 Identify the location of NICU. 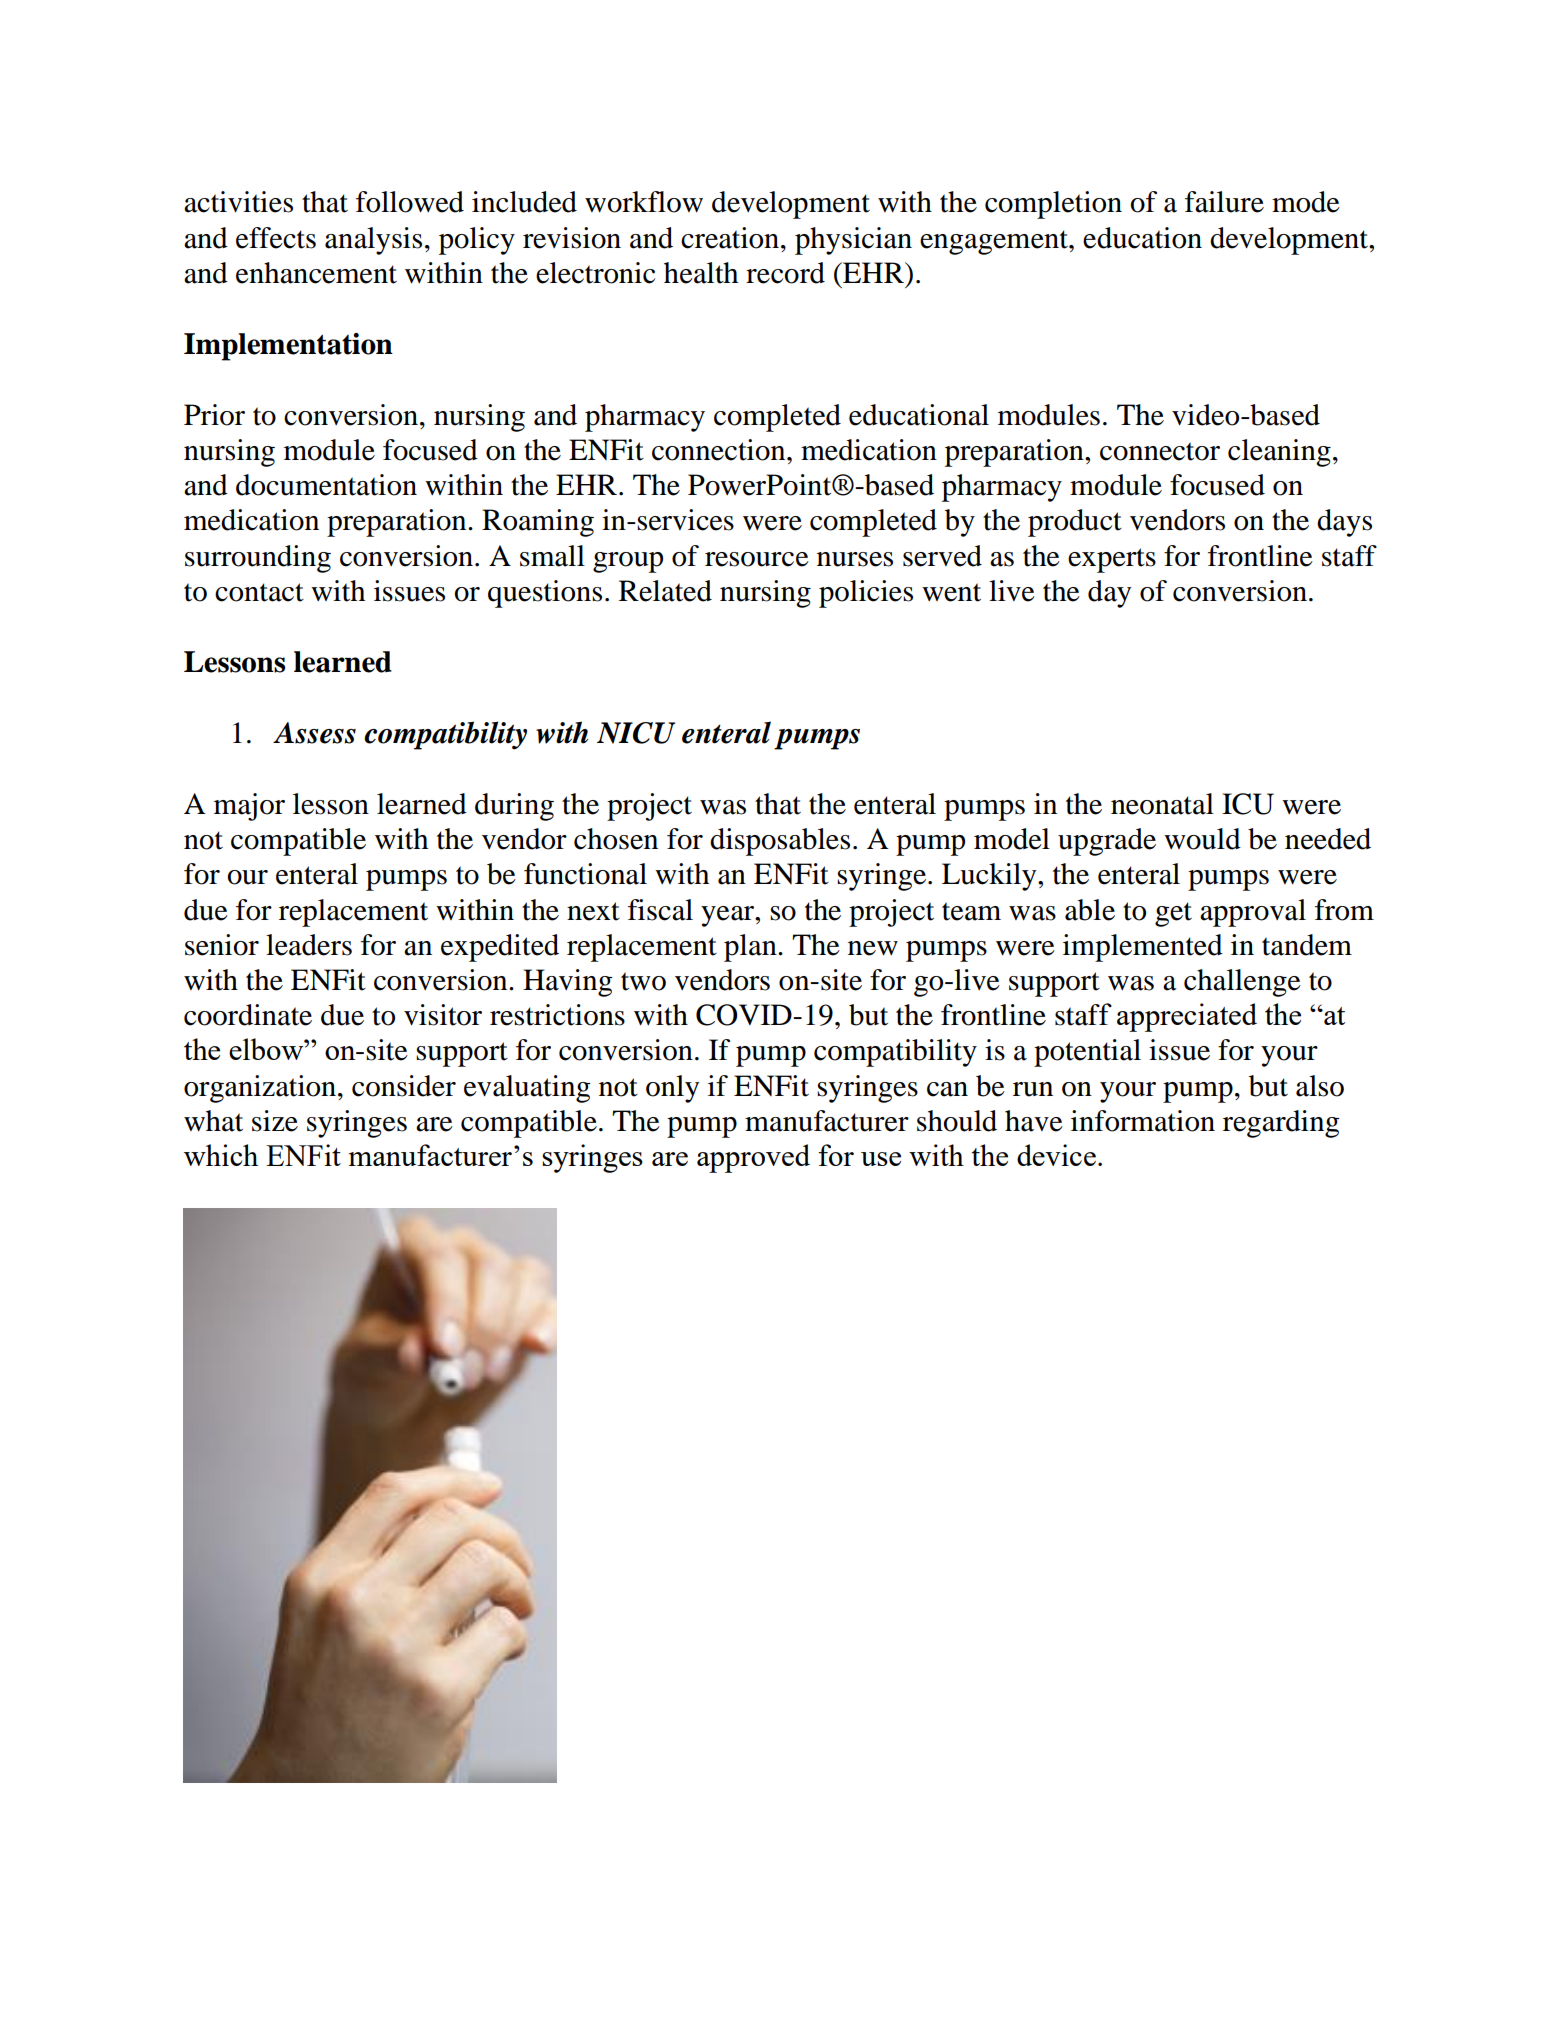
(636, 733).
